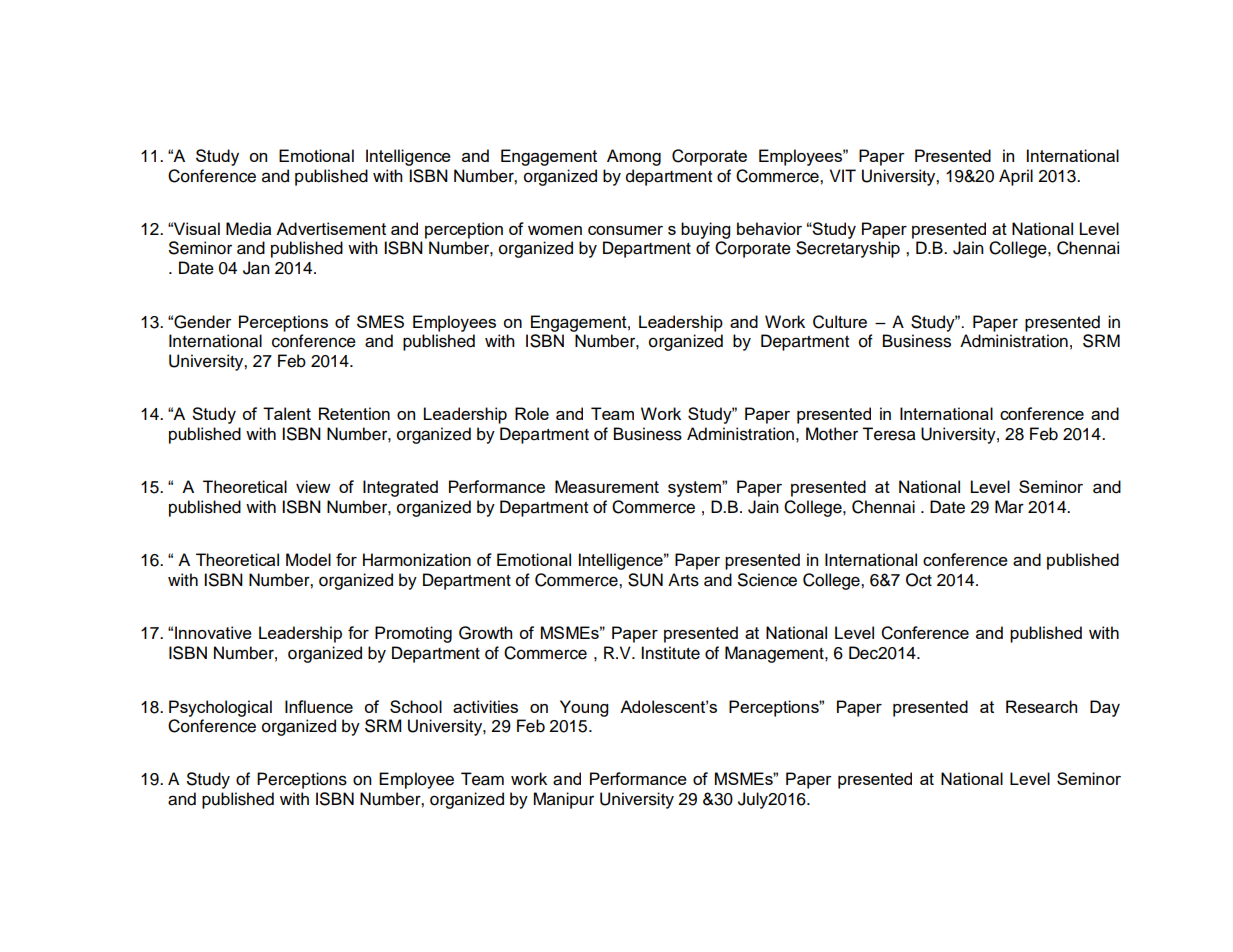 This document has width=1233, height=952. What do you see at coordinates (331, 228) in the document?
I see `Advertisement` at bounding box center [331, 228].
